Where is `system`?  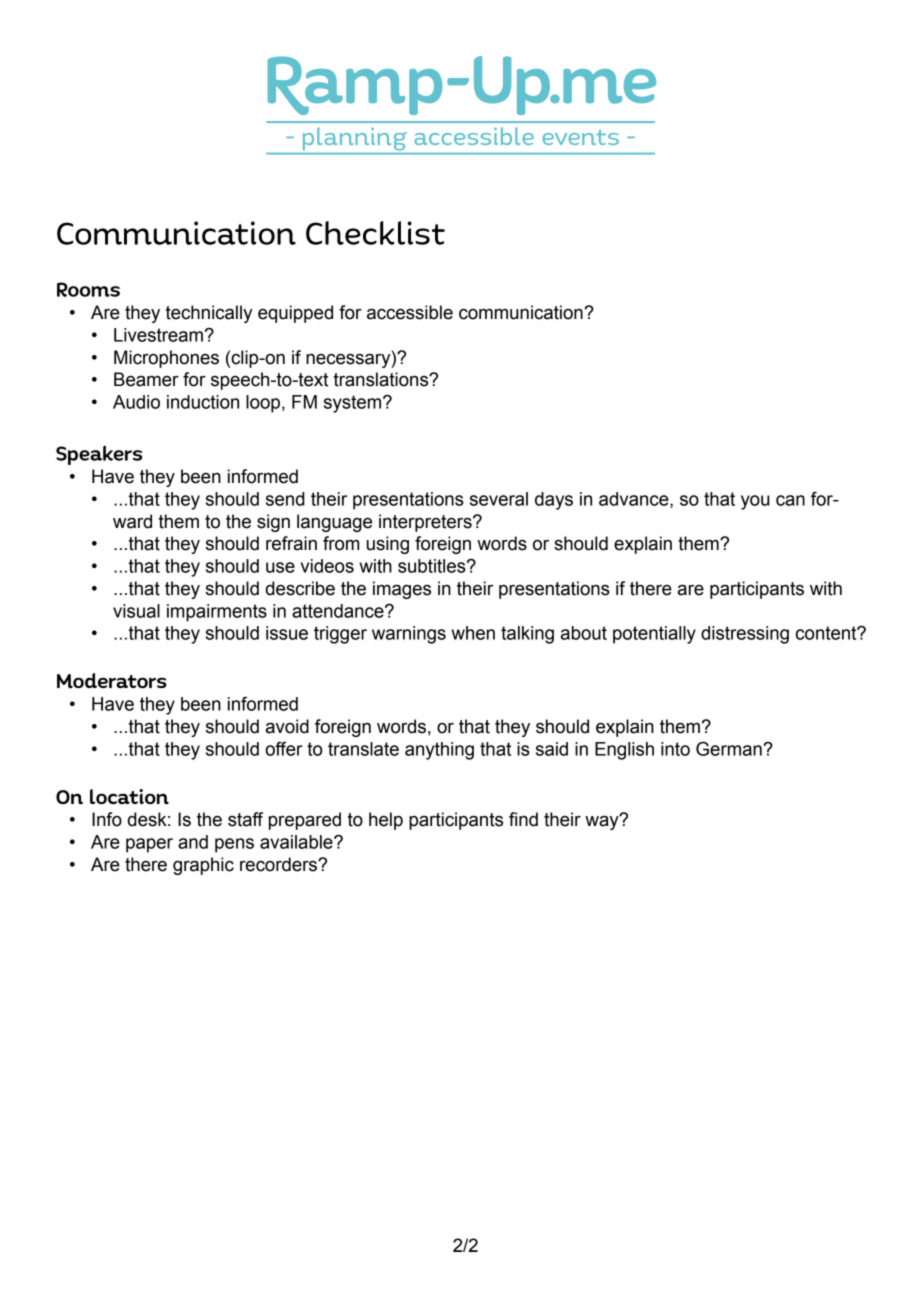
system is located at coordinates (354, 404).
